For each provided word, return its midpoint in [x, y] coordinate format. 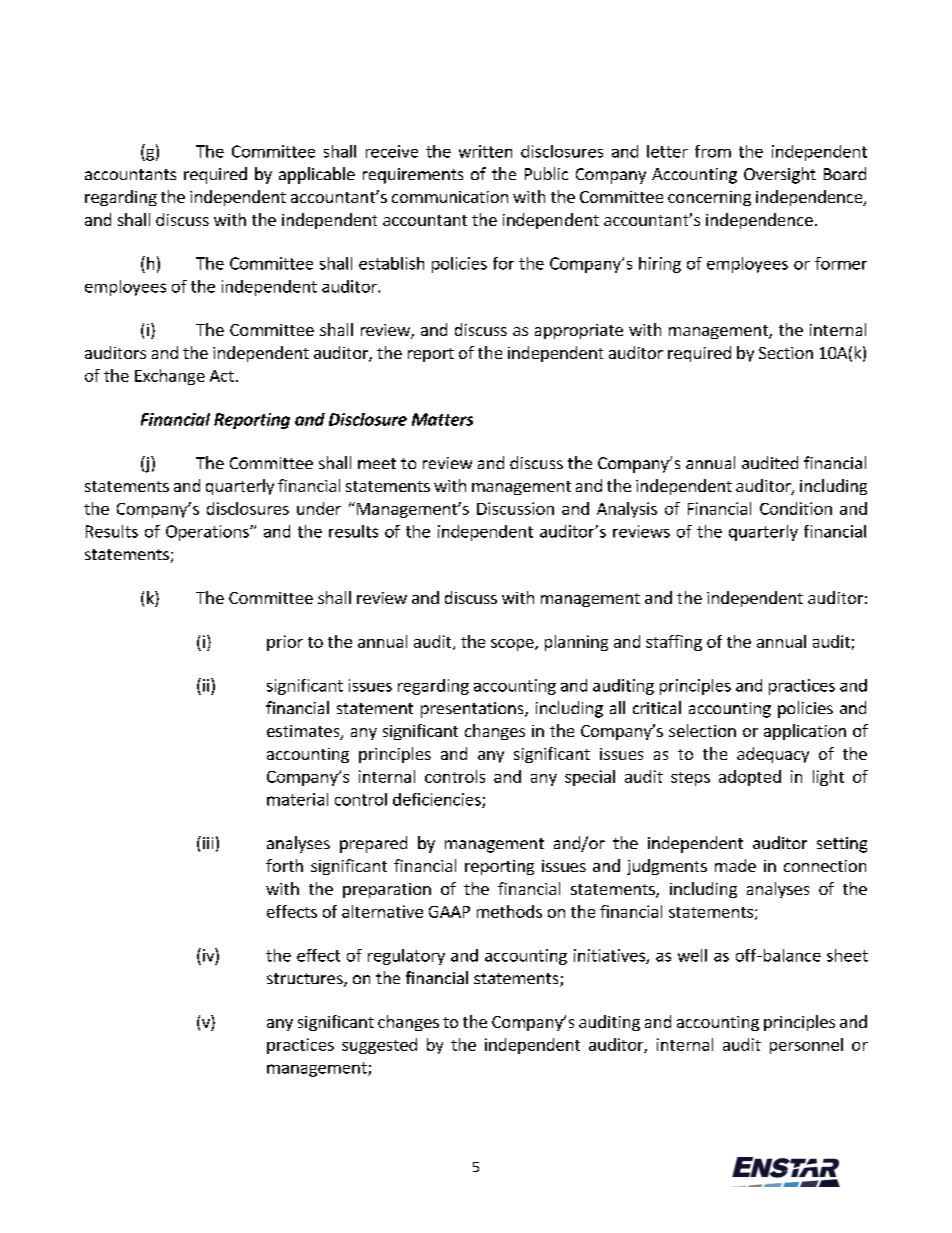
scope [513, 645]
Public [546, 173]
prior [285, 643]
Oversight [780, 175]
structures [306, 980]
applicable [317, 175]
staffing [674, 643]
